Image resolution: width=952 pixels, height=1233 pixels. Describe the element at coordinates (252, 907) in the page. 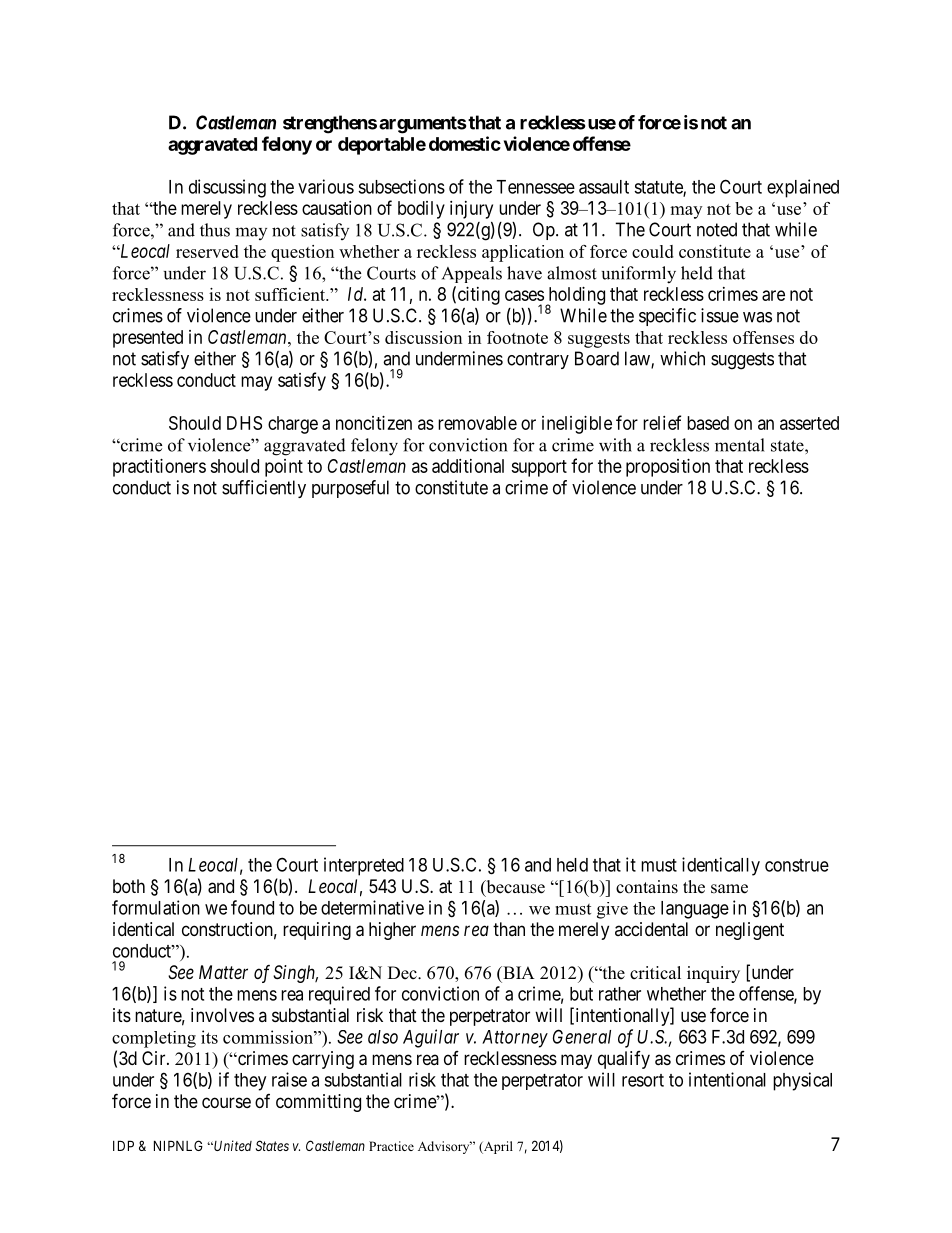

I see `found` at that location.
